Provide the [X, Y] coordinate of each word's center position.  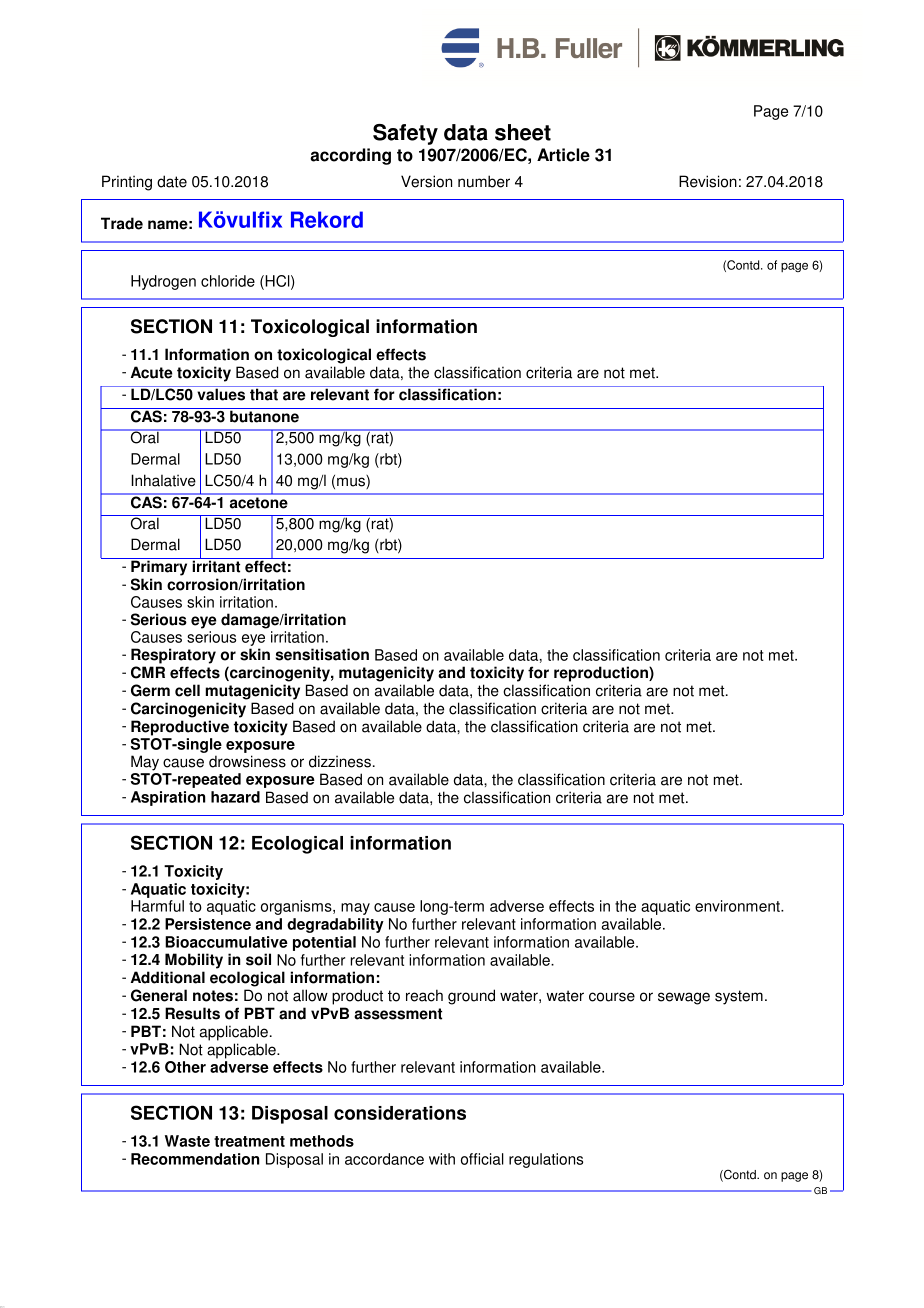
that [264, 393]
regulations [546, 1160]
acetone [258, 502]
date [172, 181]
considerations [400, 1113]
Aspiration [168, 798]
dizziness [340, 761]
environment [738, 906]
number [484, 181]
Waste [187, 1141]
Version [426, 181]
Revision [708, 181]
